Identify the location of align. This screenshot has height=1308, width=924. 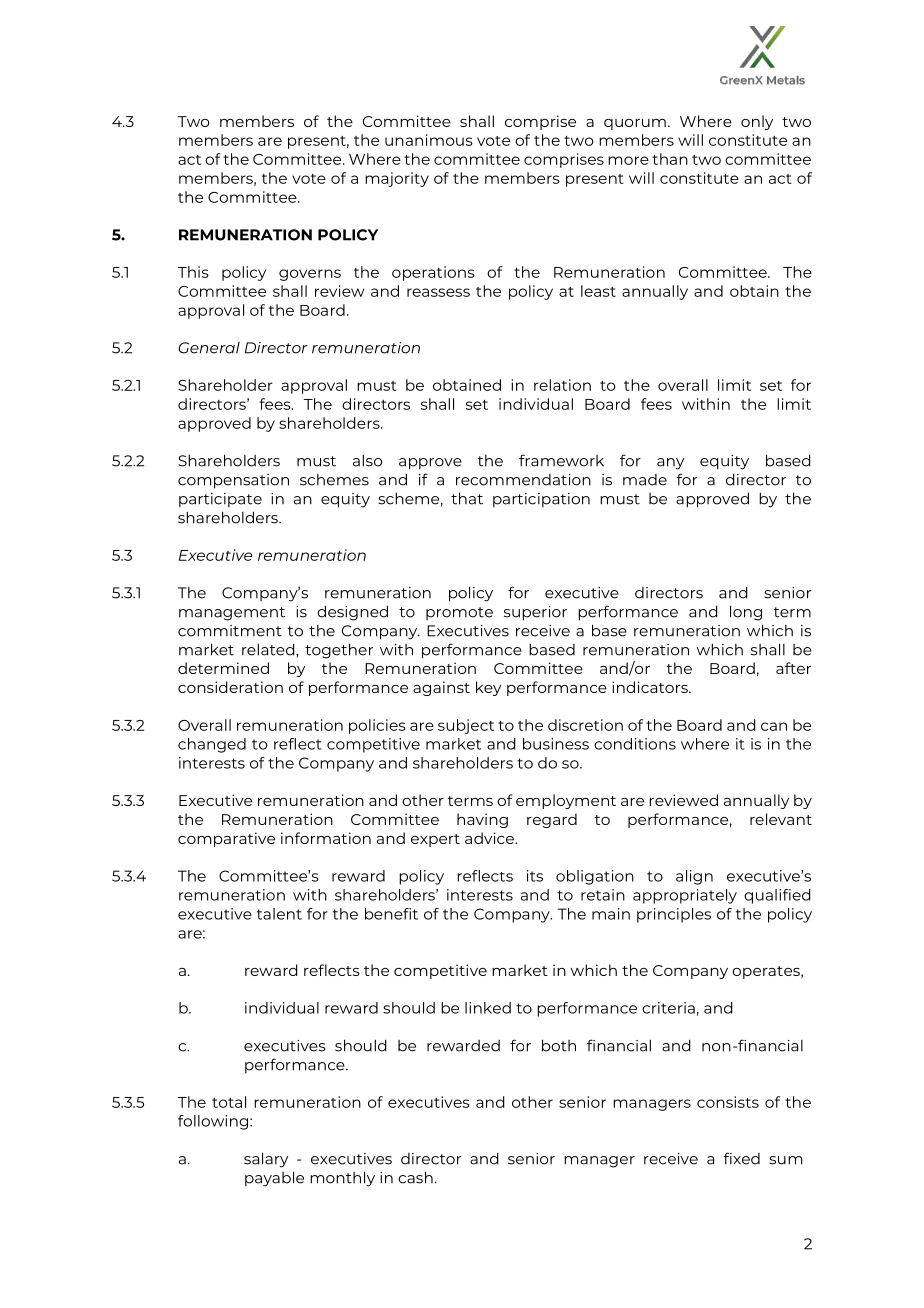
(694, 877).
